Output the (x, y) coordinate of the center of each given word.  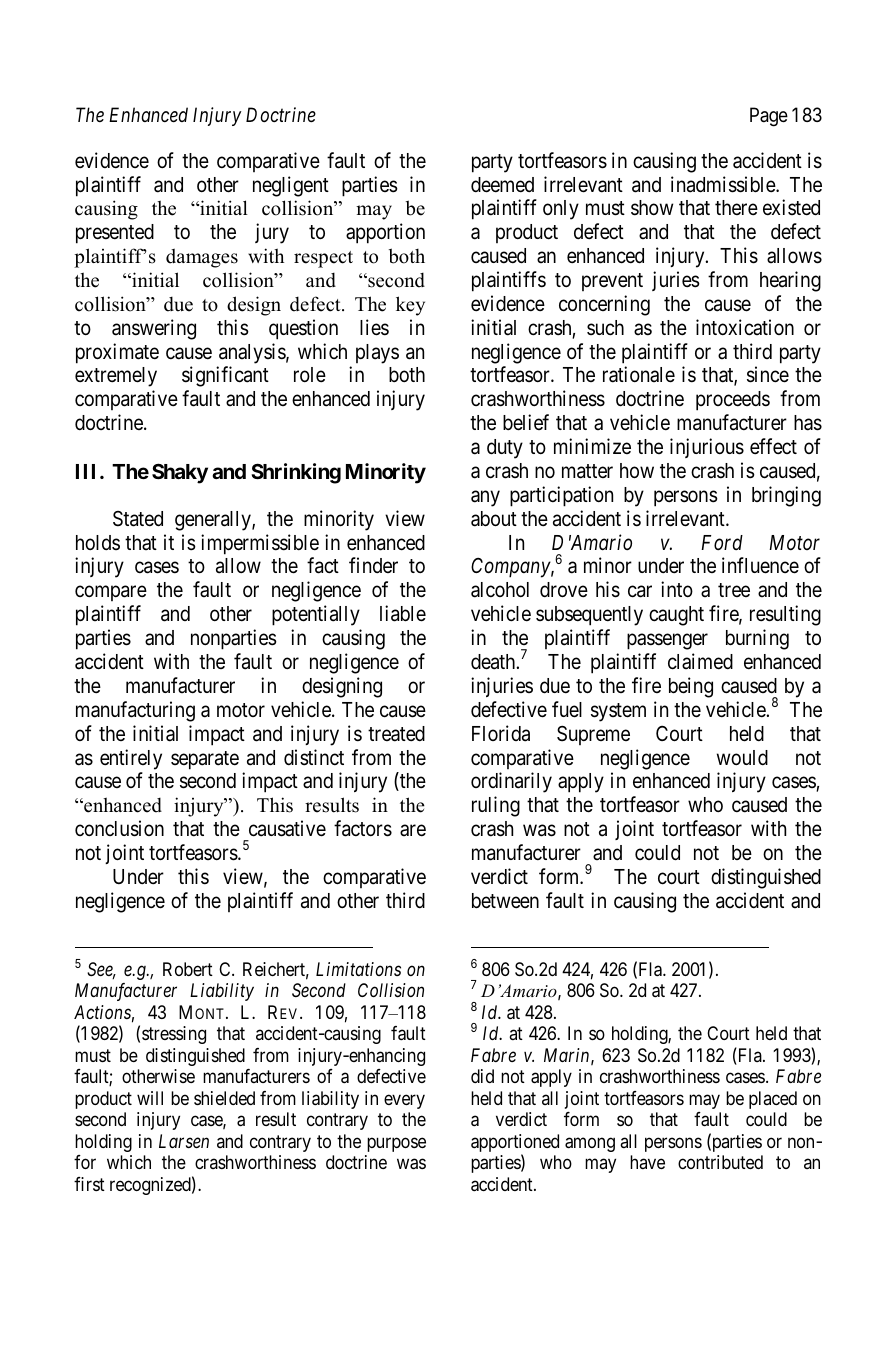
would (742, 757)
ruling (496, 806)
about (494, 519)
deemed (502, 185)
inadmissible (724, 184)
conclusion (119, 828)
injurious (707, 448)
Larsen (184, 1141)
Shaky (180, 473)
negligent (291, 186)
